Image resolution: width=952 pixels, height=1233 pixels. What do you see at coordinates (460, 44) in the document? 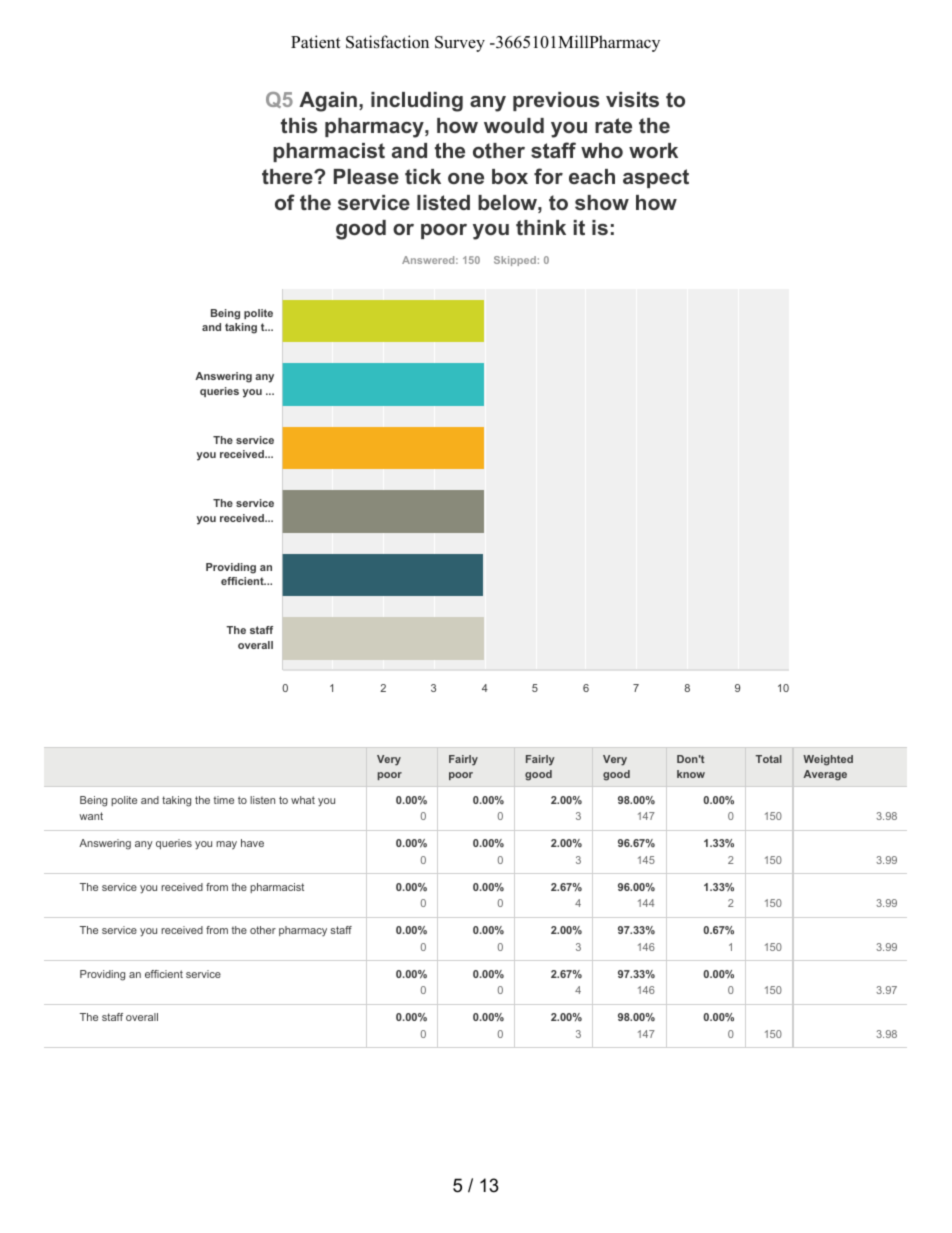
I see `Survey` at bounding box center [460, 44].
